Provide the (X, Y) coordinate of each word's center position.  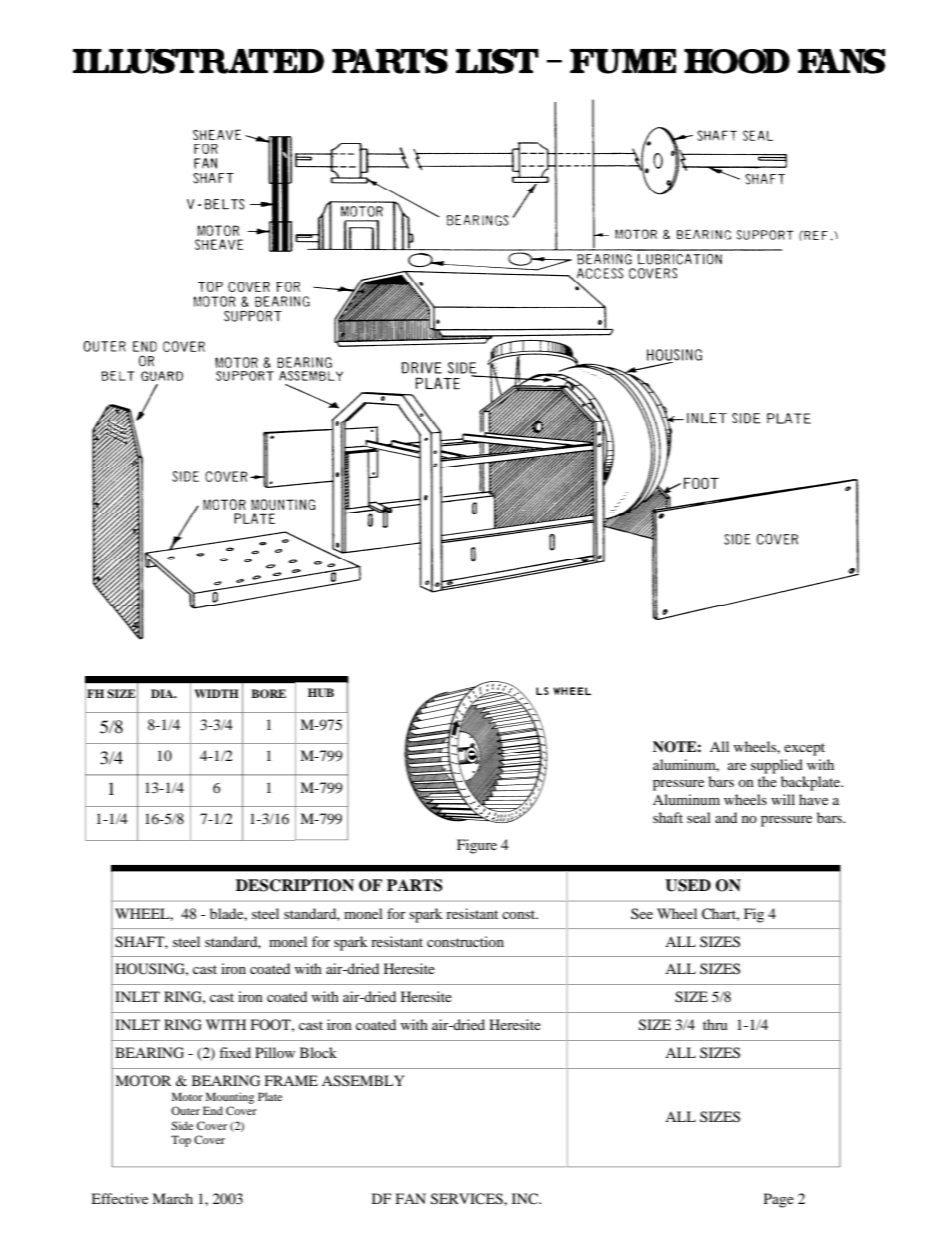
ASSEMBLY (363, 1081)
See (642, 913)
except (804, 749)
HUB (321, 693)
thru (715, 1024)
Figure (477, 846)
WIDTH (216, 693)
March (172, 1198)
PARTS (415, 885)
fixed (235, 1052)
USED (688, 885)
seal (699, 817)
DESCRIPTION (295, 885)
